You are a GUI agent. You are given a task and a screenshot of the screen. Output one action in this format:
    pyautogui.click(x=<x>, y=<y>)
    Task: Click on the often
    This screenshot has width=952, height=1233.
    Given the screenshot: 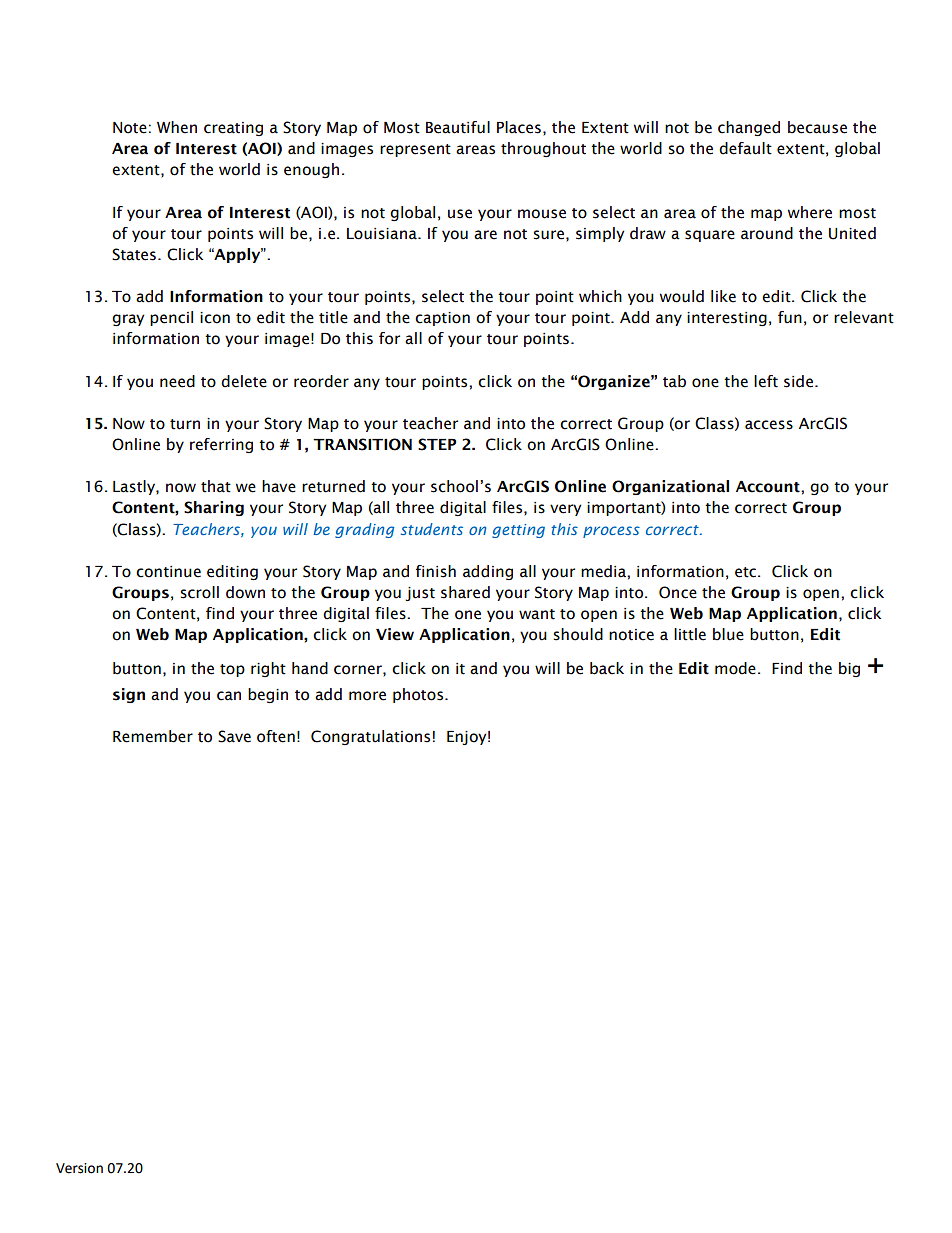 What is the action you would take?
    pyautogui.click(x=276, y=736)
